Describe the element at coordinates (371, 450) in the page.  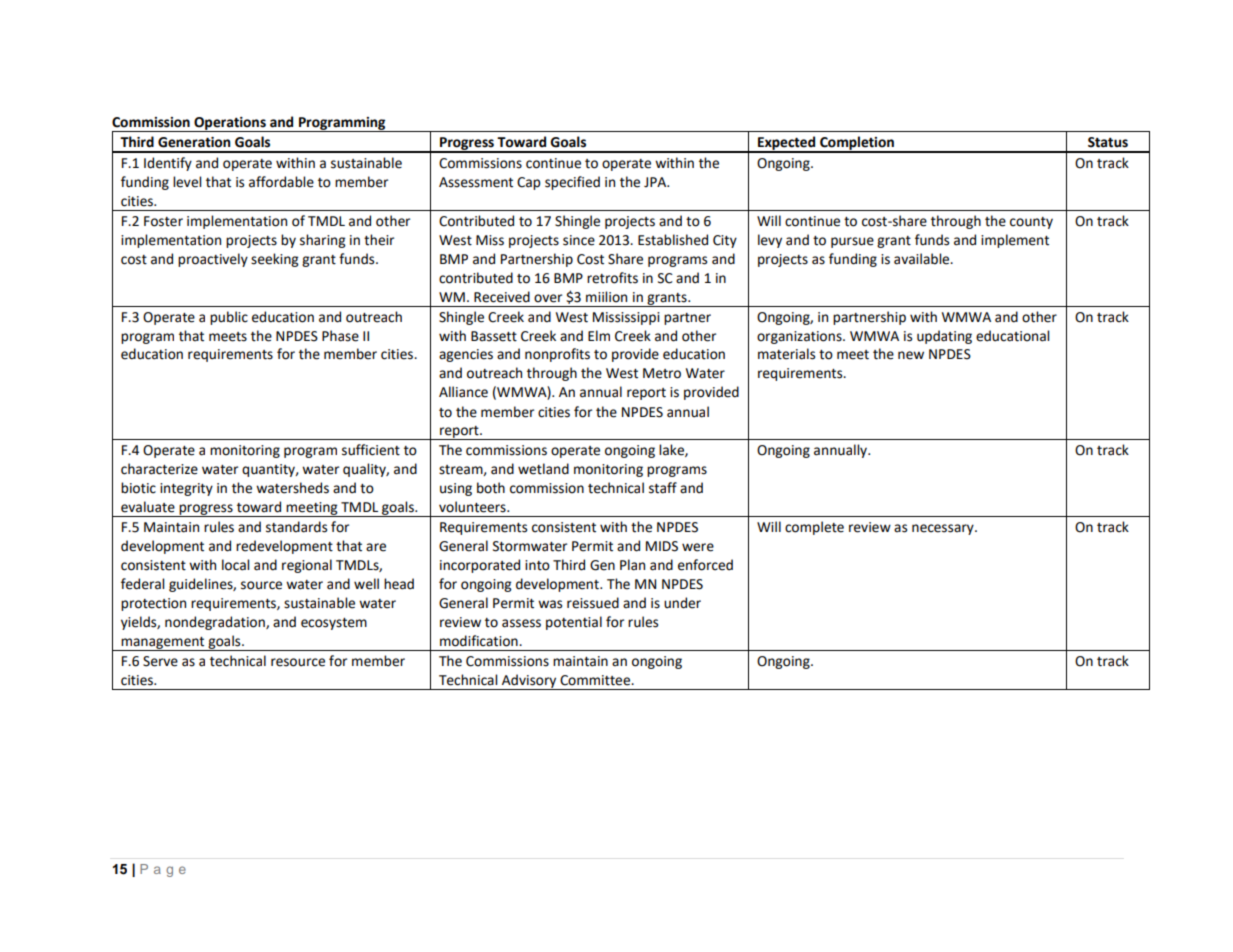
I see `sufficient` at that location.
